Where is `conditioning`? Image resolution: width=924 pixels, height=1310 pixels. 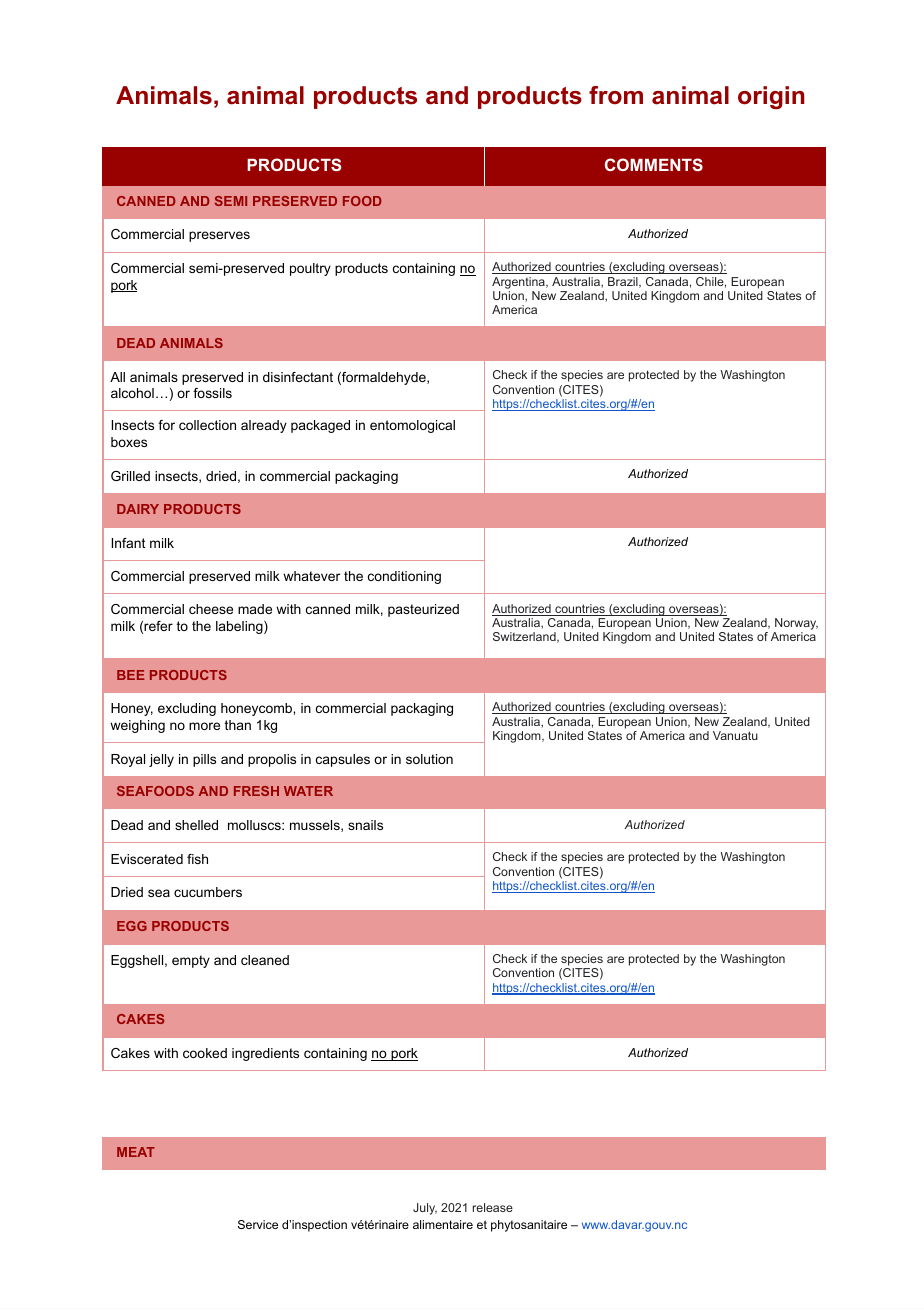 conditioning is located at coordinates (404, 577).
